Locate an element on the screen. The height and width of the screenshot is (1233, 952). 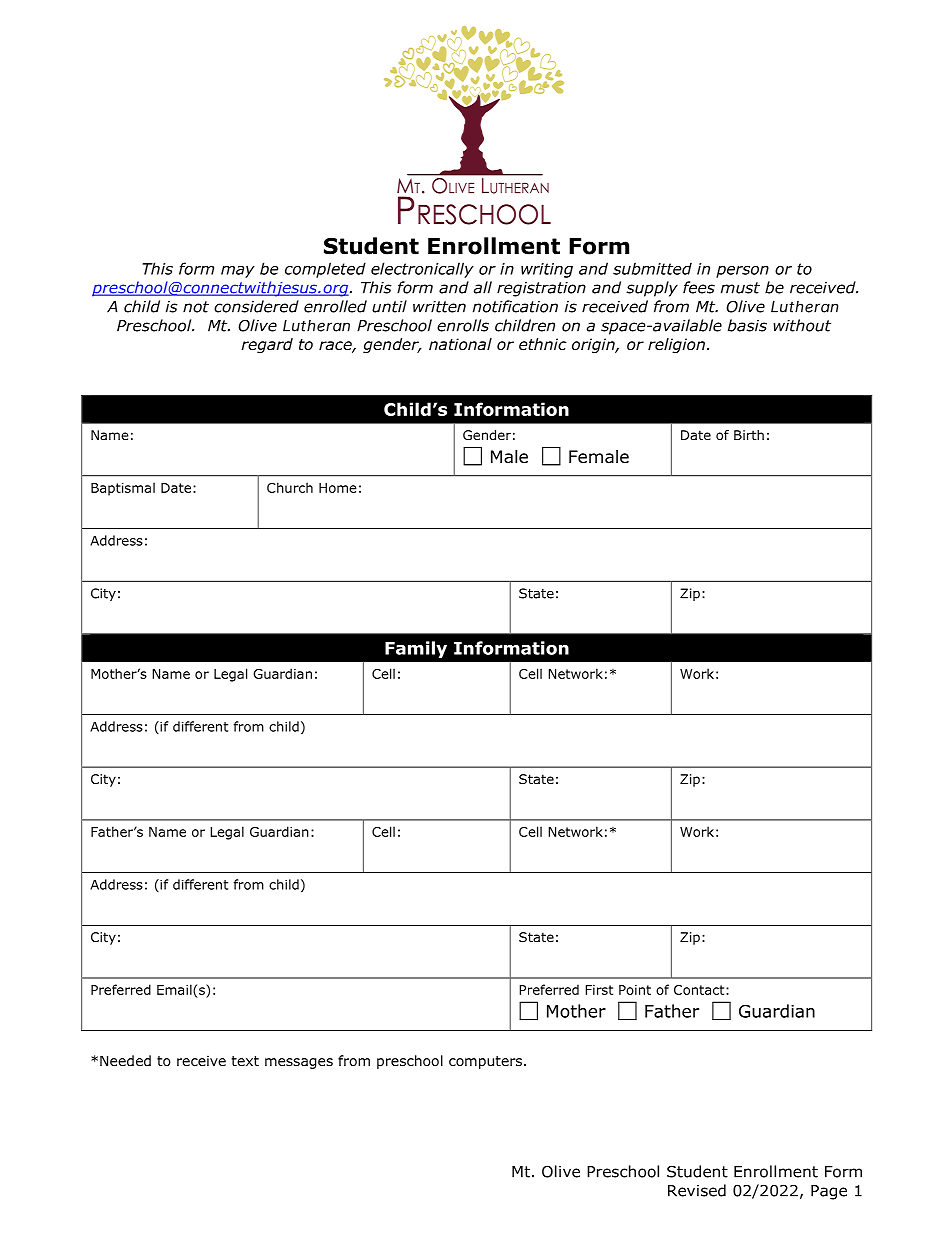
Family is located at coordinates (416, 649).
